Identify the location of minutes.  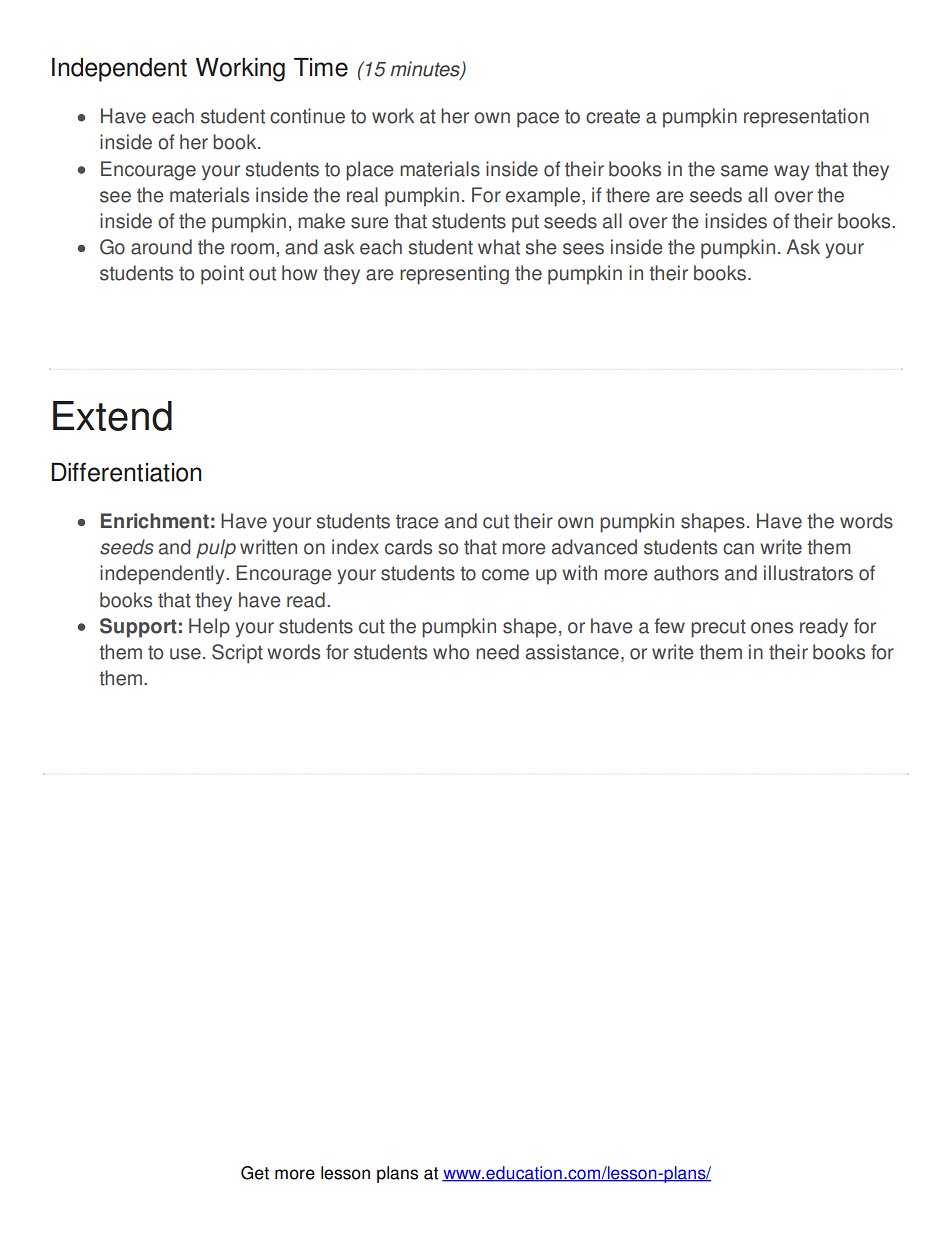
(426, 70).
